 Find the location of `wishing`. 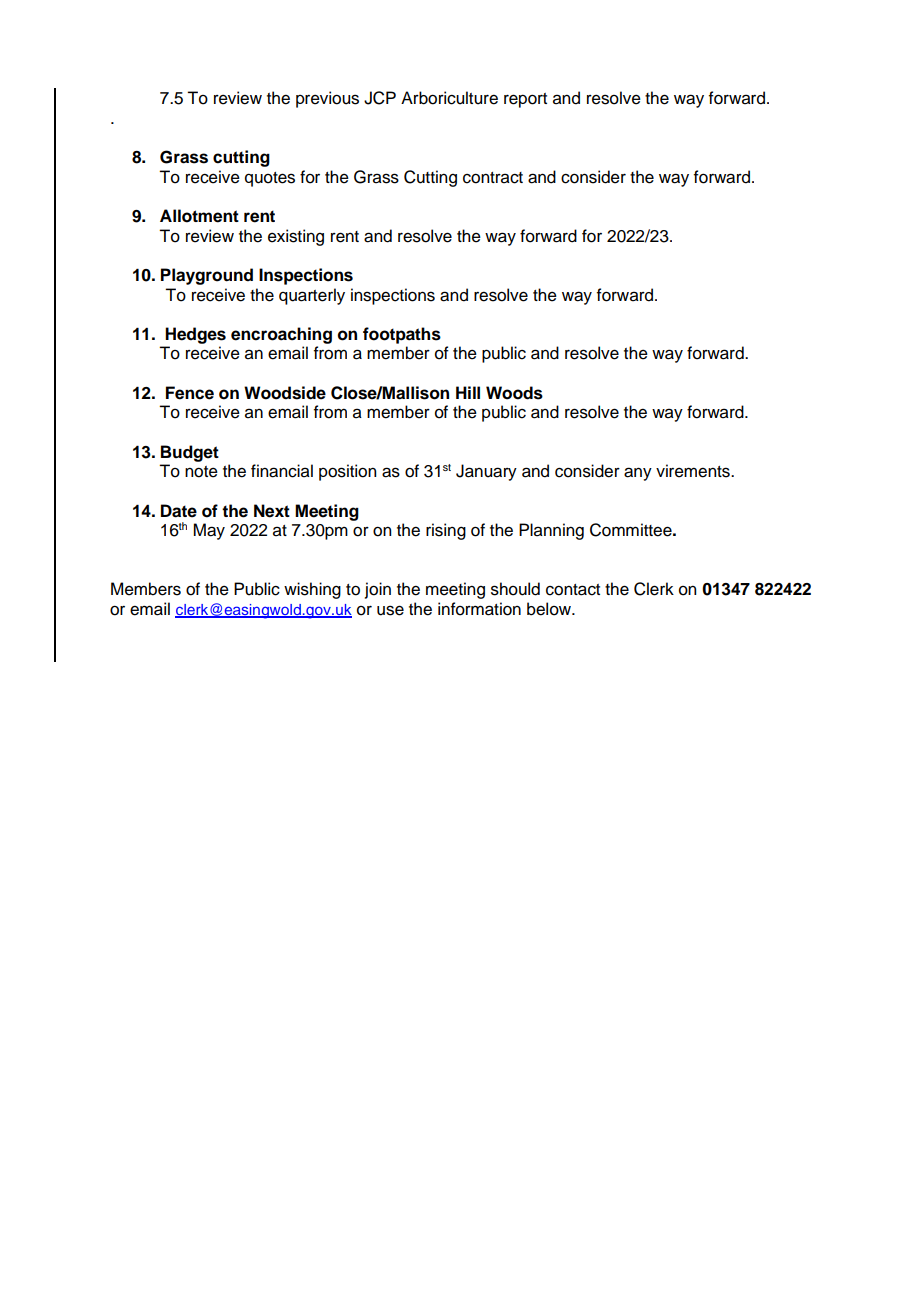

wishing is located at coordinates (312, 590).
